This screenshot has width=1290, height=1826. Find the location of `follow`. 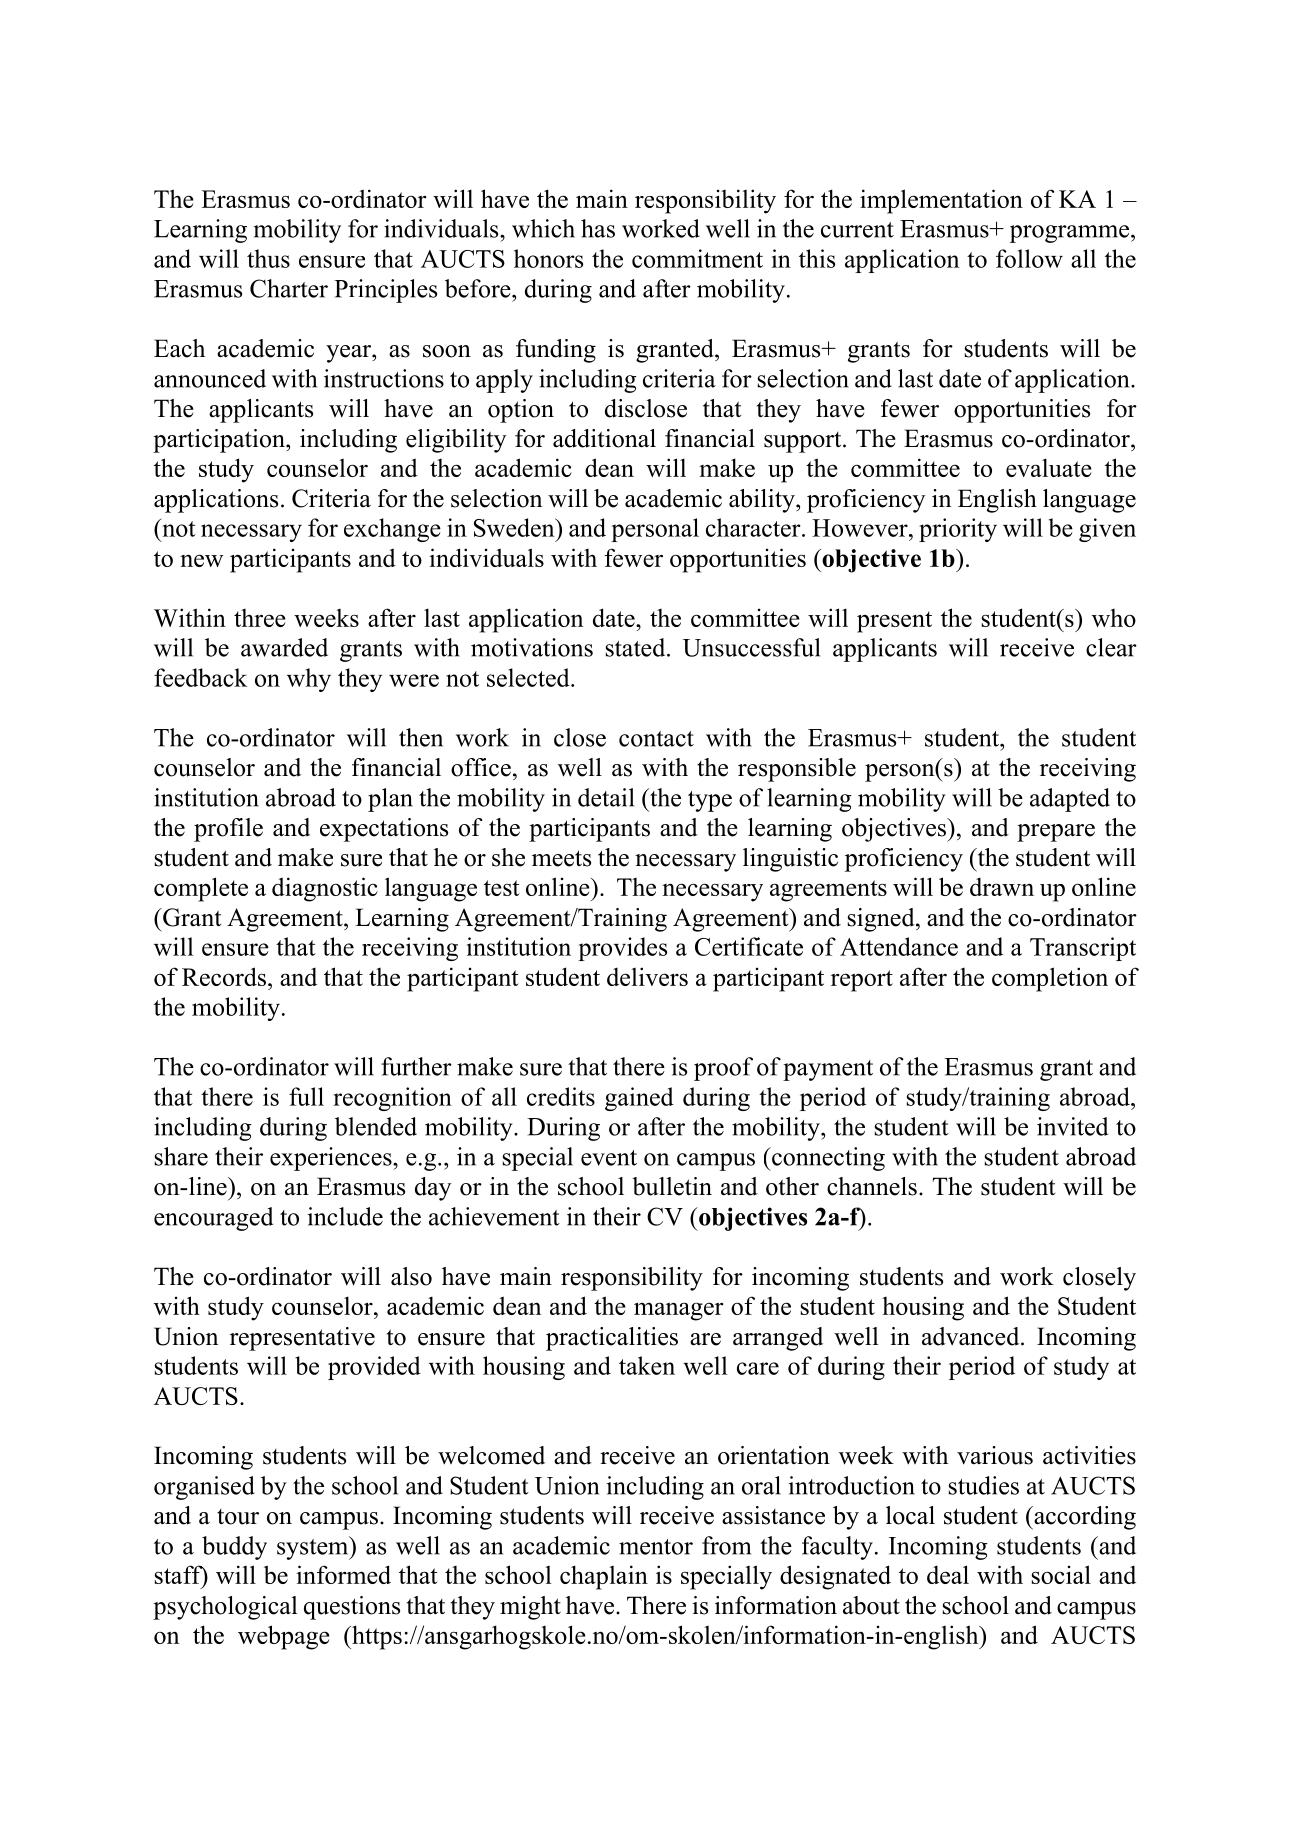

follow is located at coordinates (1029, 258).
